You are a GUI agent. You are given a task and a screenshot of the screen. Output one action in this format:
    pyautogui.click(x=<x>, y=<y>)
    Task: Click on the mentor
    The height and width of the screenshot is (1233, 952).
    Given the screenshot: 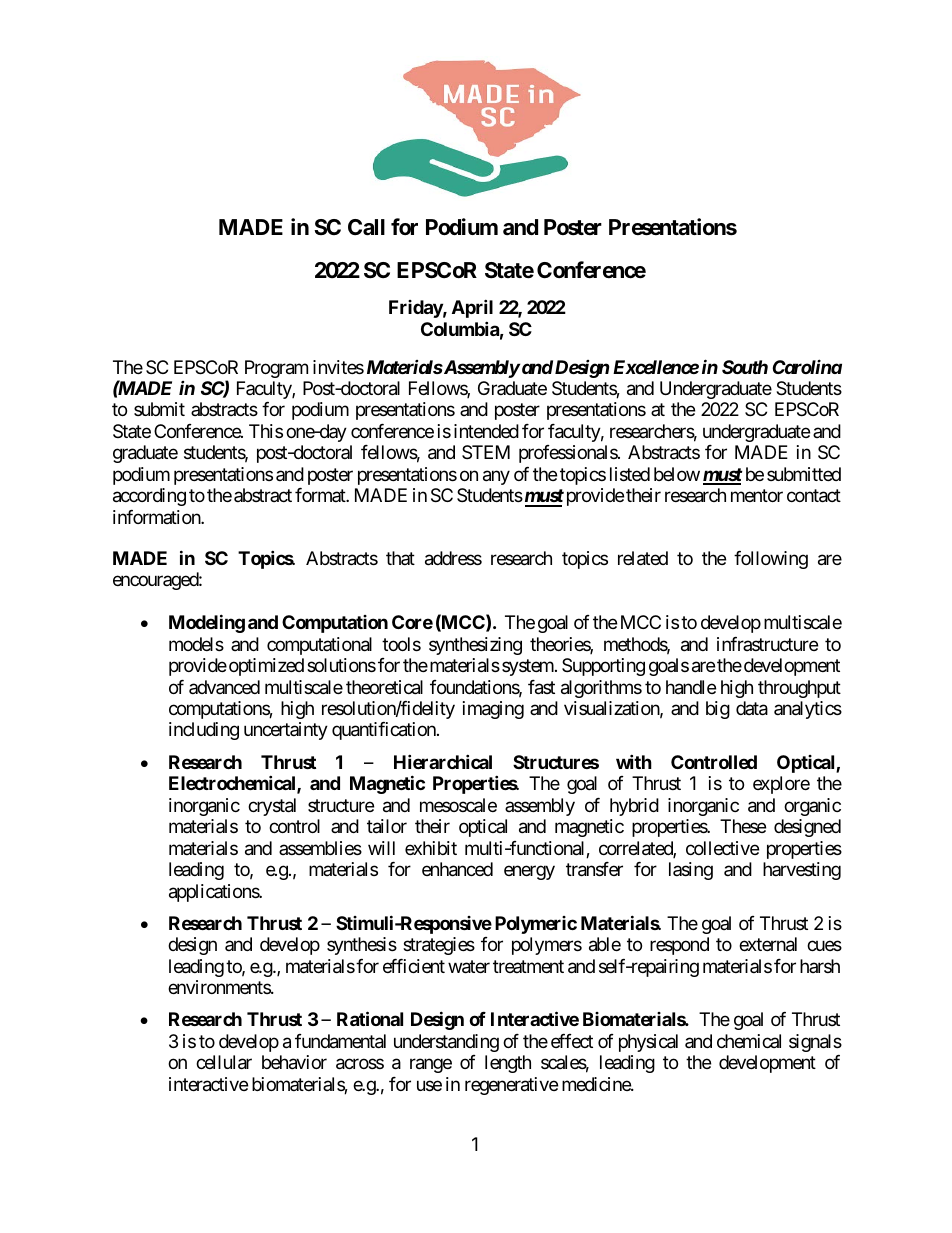 What is the action you would take?
    pyautogui.click(x=757, y=496)
